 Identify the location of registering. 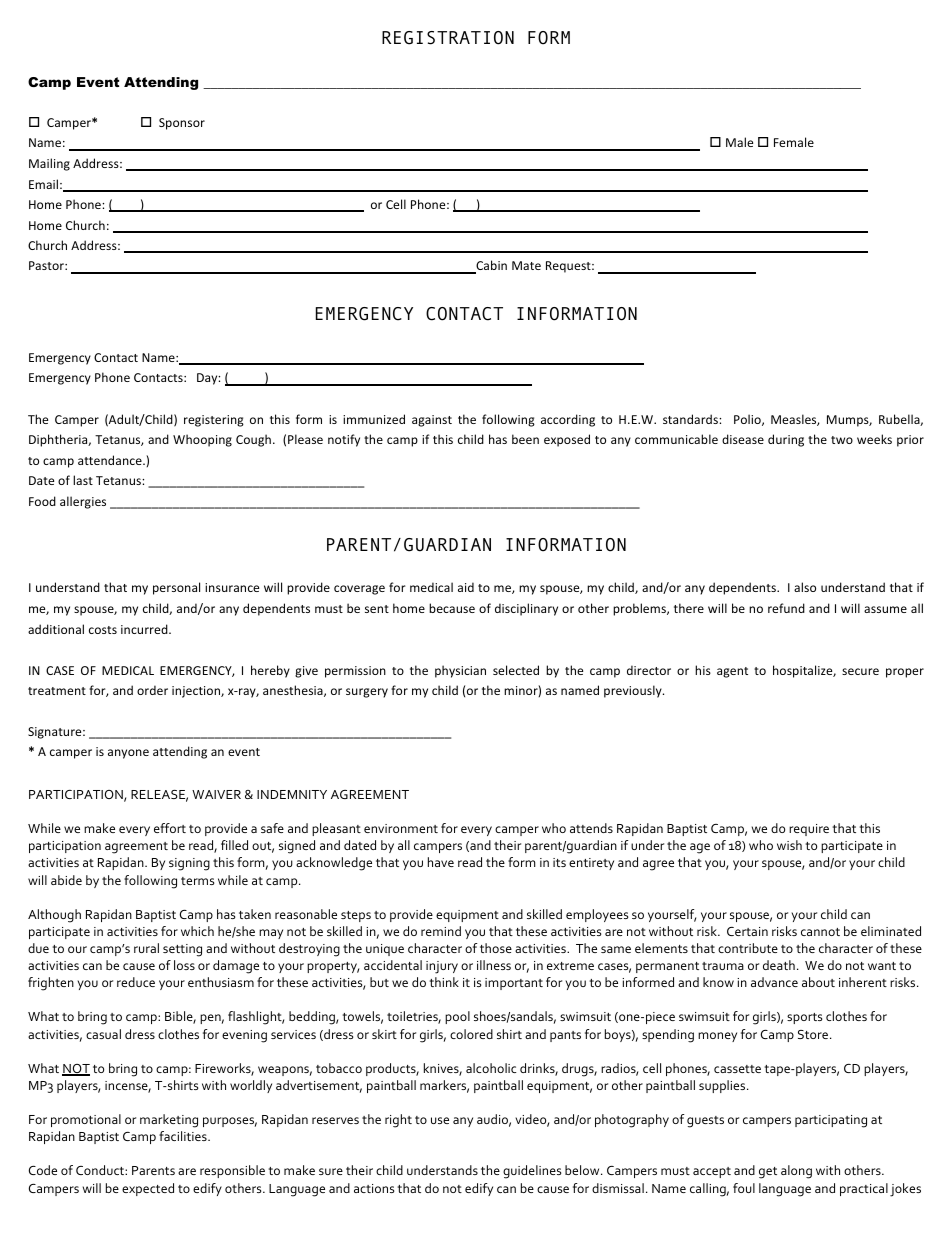
(214, 421).
